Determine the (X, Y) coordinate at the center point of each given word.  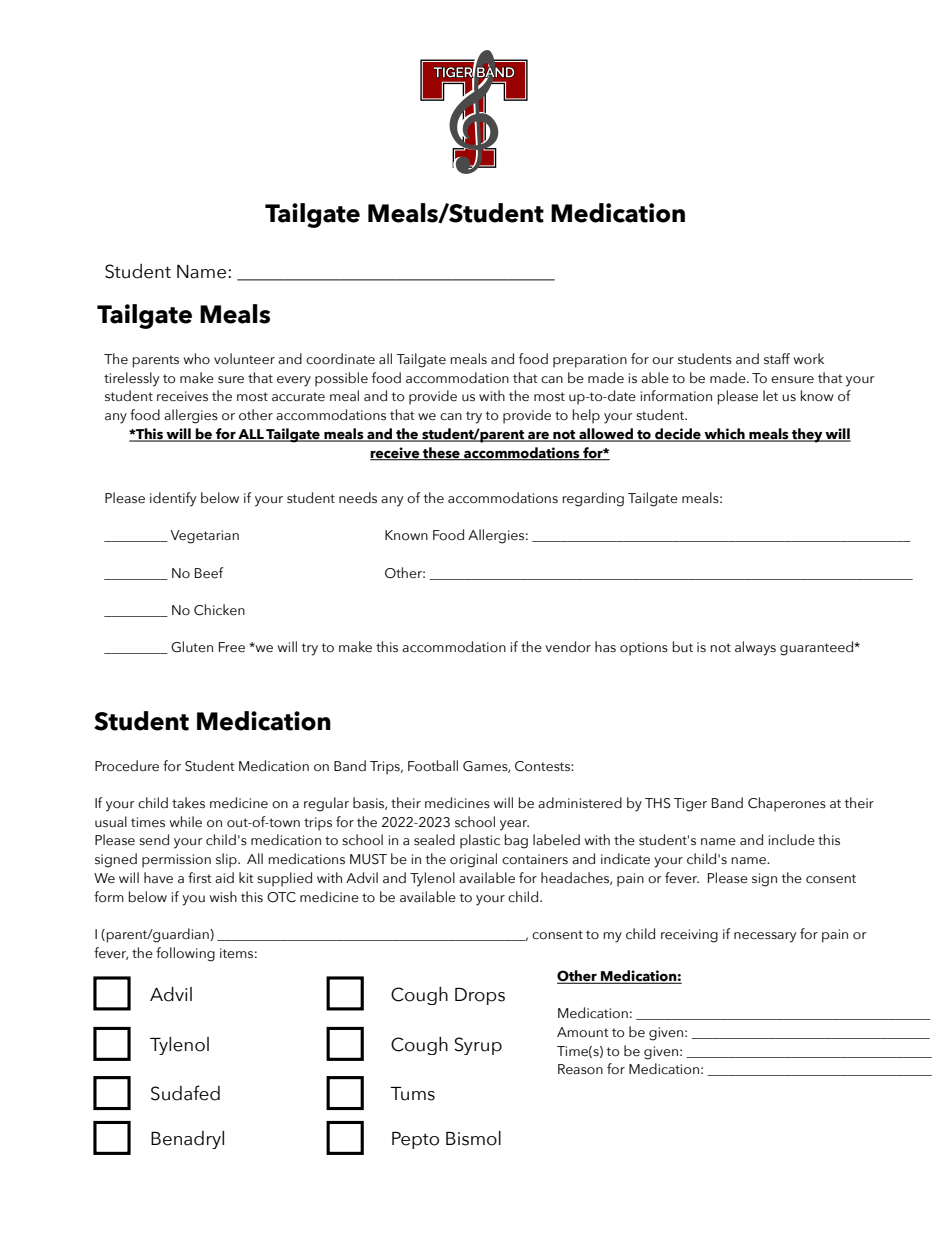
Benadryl (187, 1140)
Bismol (473, 1138)
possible (341, 379)
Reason (580, 1069)
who (197, 358)
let (770, 396)
